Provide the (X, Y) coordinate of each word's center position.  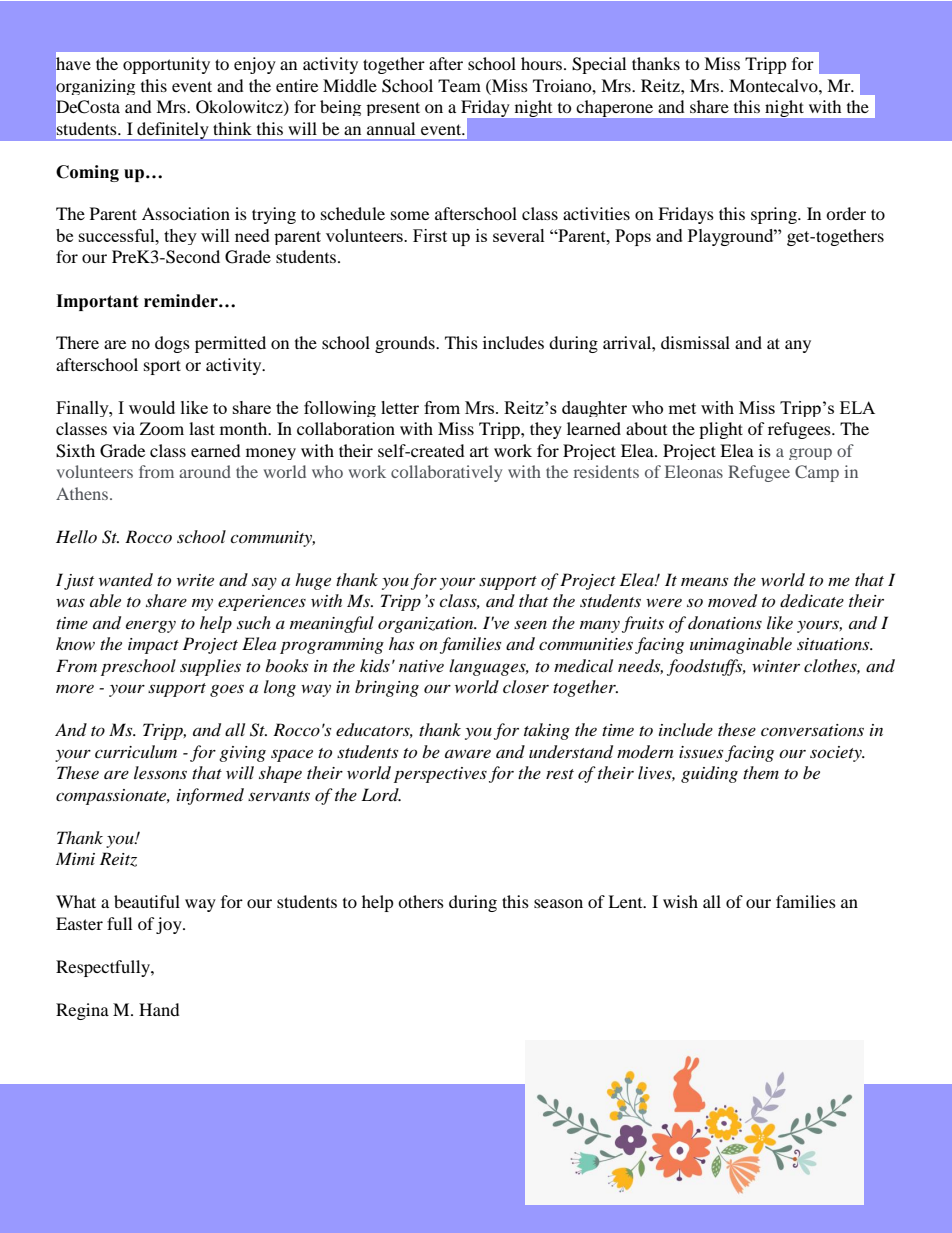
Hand (159, 1009)
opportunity (166, 65)
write (195, 580)
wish (680, 901)
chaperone (615, 108)
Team (459, 85)
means (704, 581)
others (421, 901)
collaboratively (446, 473)
